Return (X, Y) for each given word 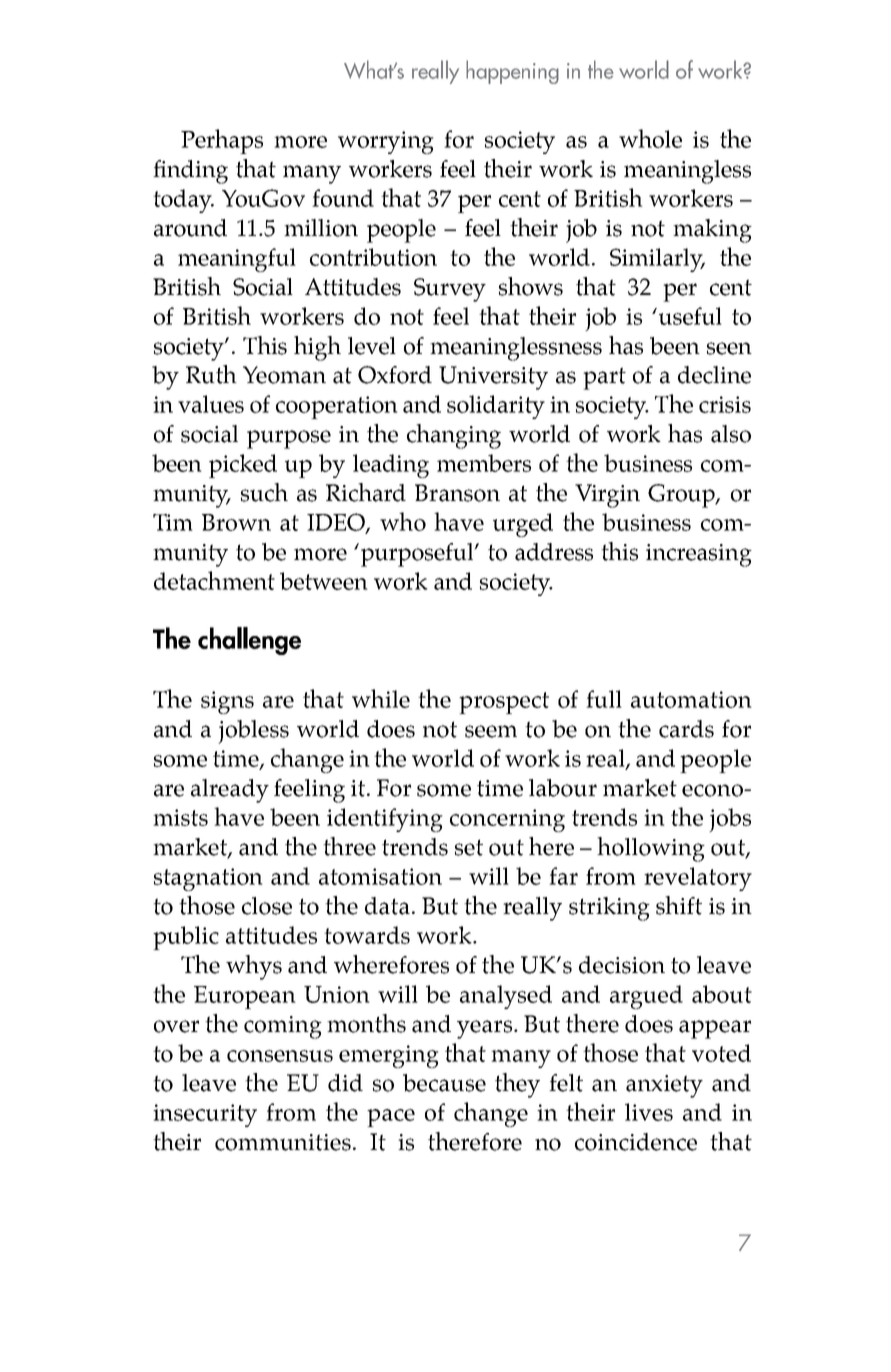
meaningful (237, 260)
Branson (457, 493)
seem (491, 731)
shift (679, 905)
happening (512, 72)
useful (689, 316)
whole (650, 138)
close (267, 906)
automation (691, 699)
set (469, 847)
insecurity (205, 1115)
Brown (236, 522)
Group (682, 496)
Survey (450, 290)
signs (227, 702)
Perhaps (222, 141)
